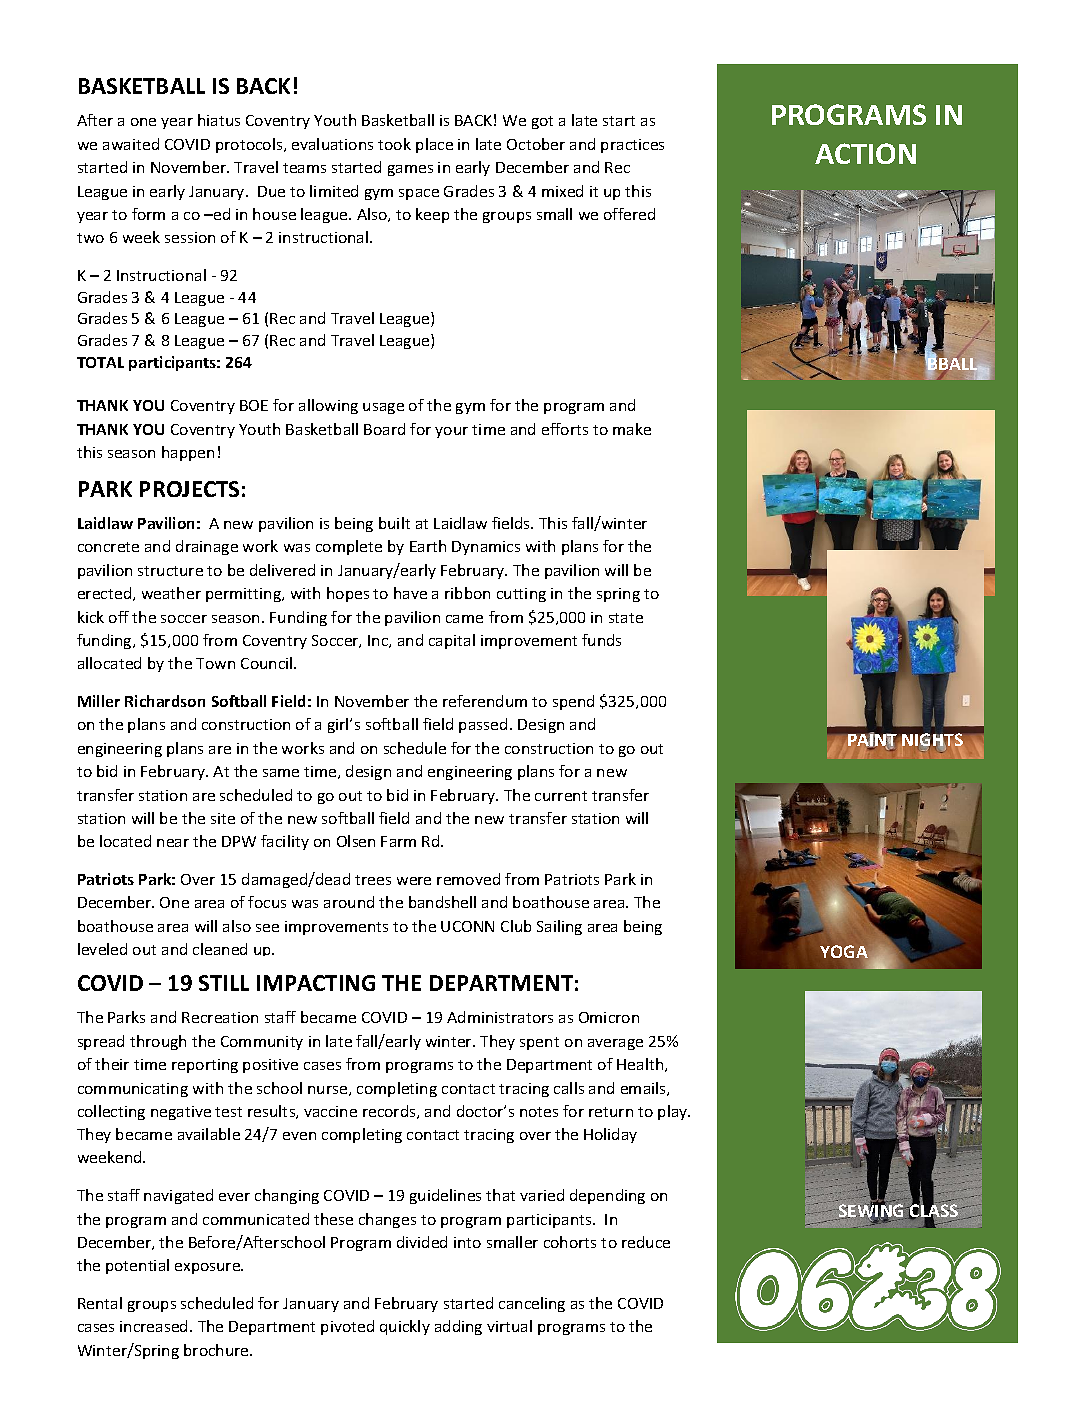 This image has width=1087, height=1407. What do you see at coordinates (865, 153) in the image?
I see `ACTION` at bounding box center [865, 153].
